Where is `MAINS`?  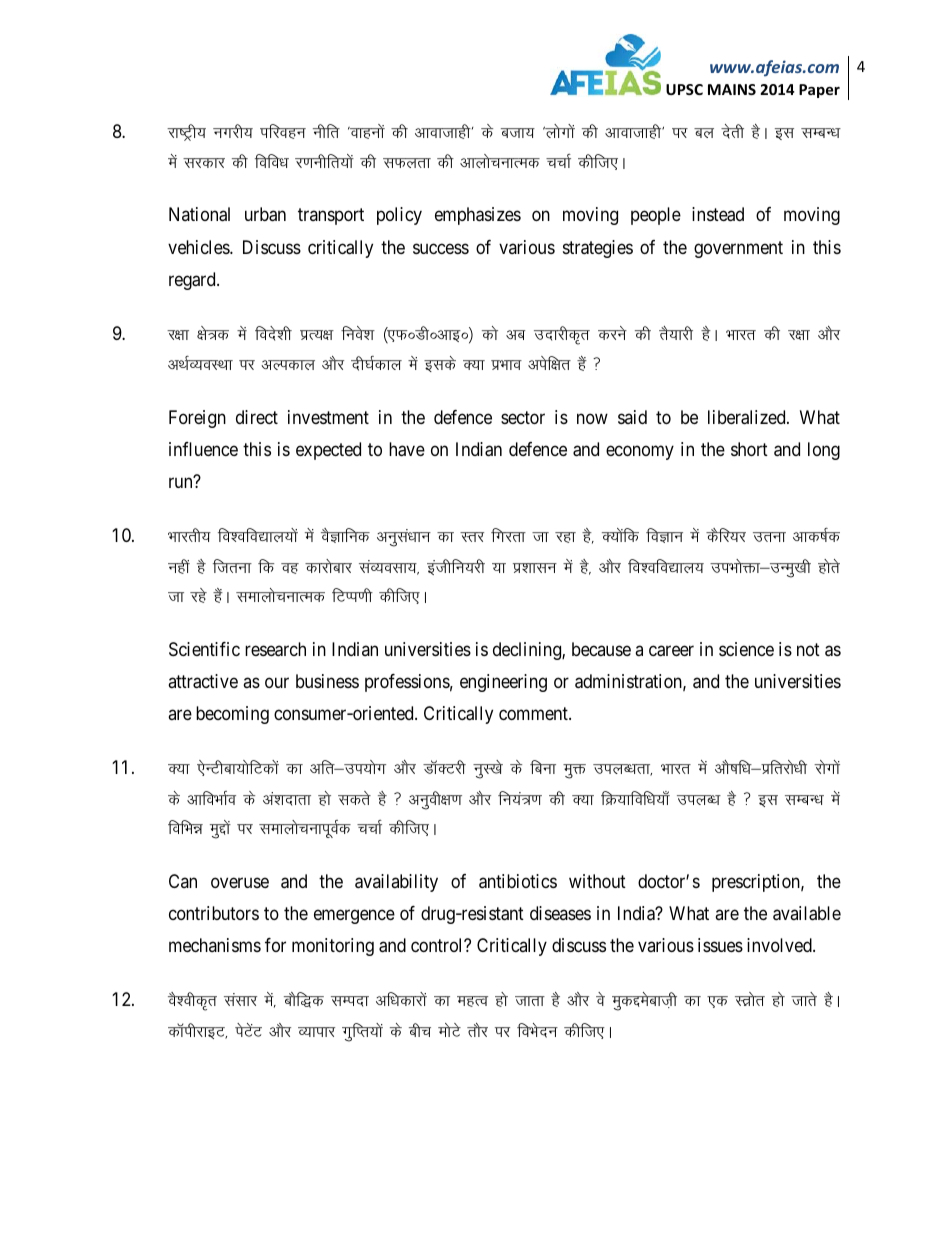
MAINS is located at coordinates (732, 89).
